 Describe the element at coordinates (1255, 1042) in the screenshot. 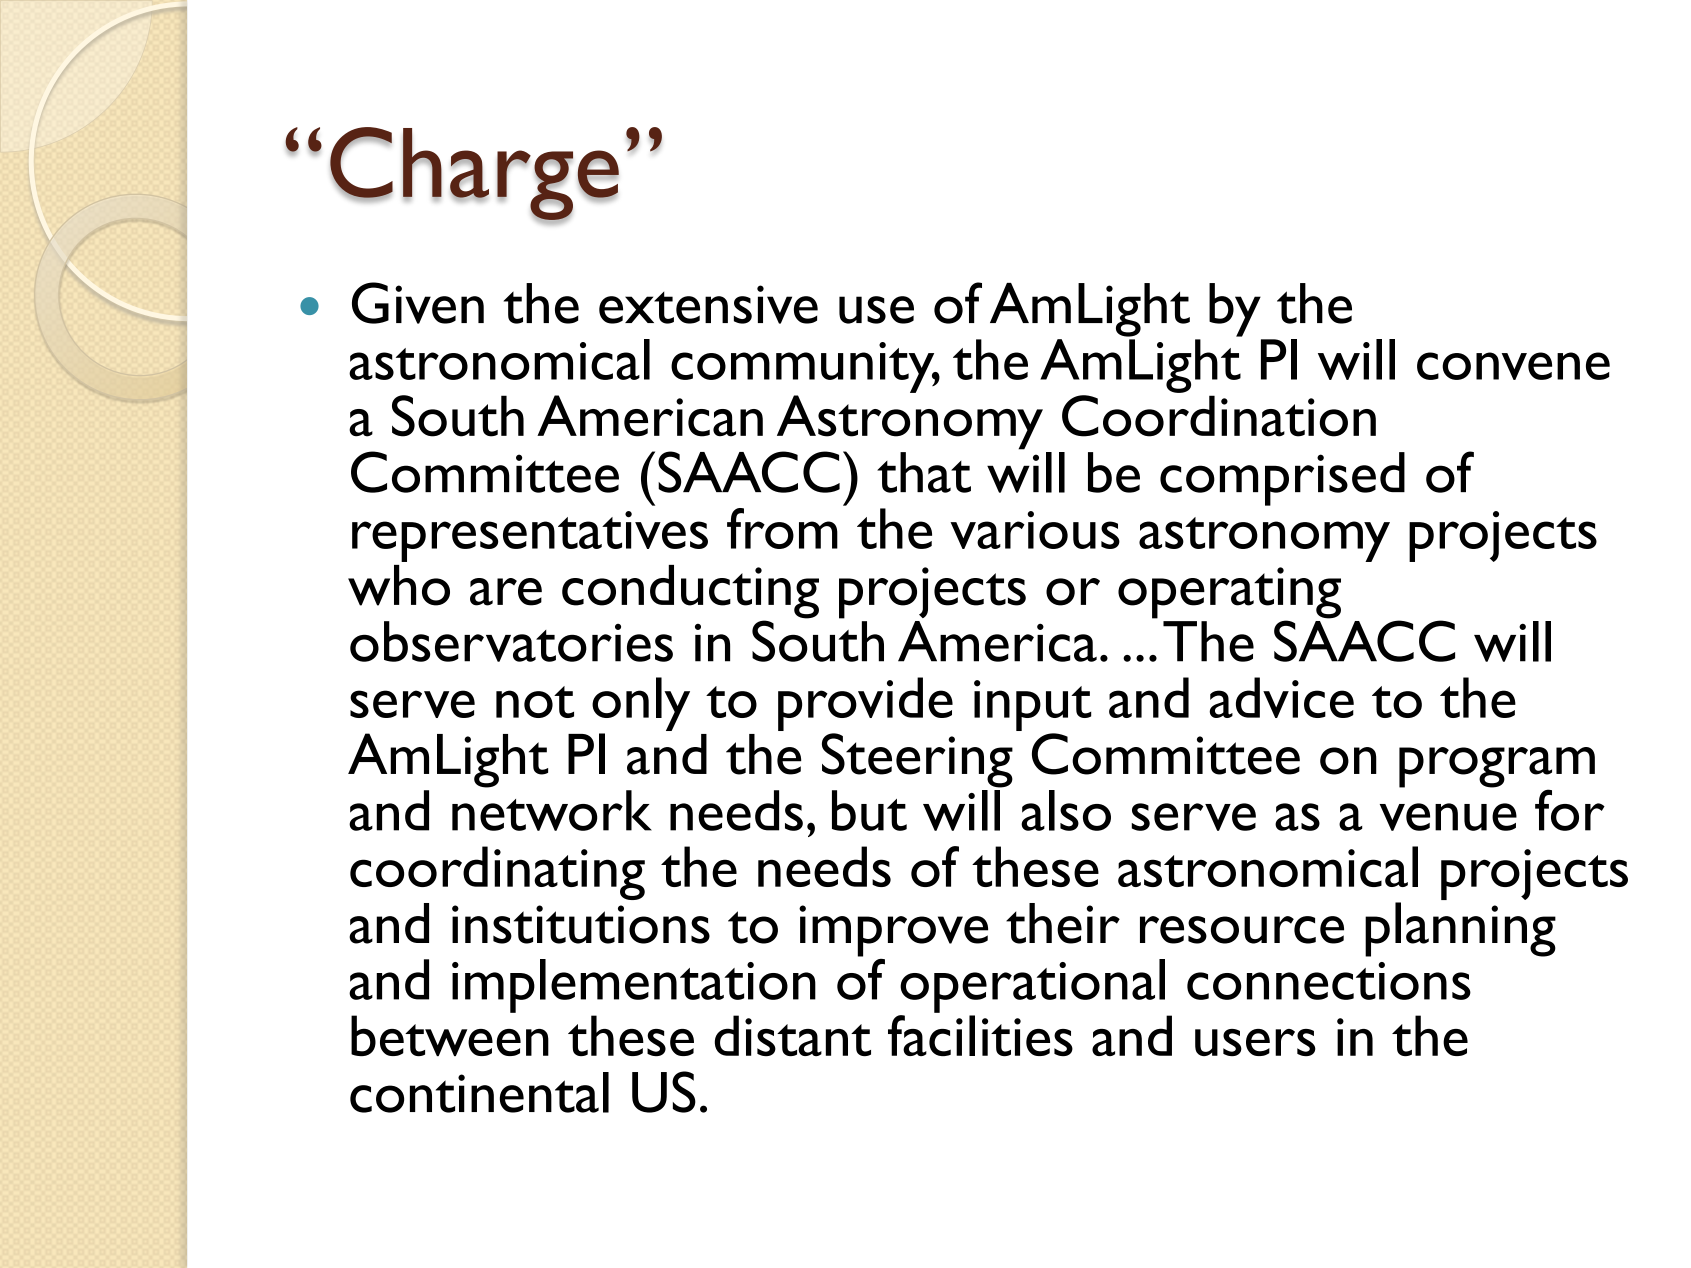

I see `users` at that location.
